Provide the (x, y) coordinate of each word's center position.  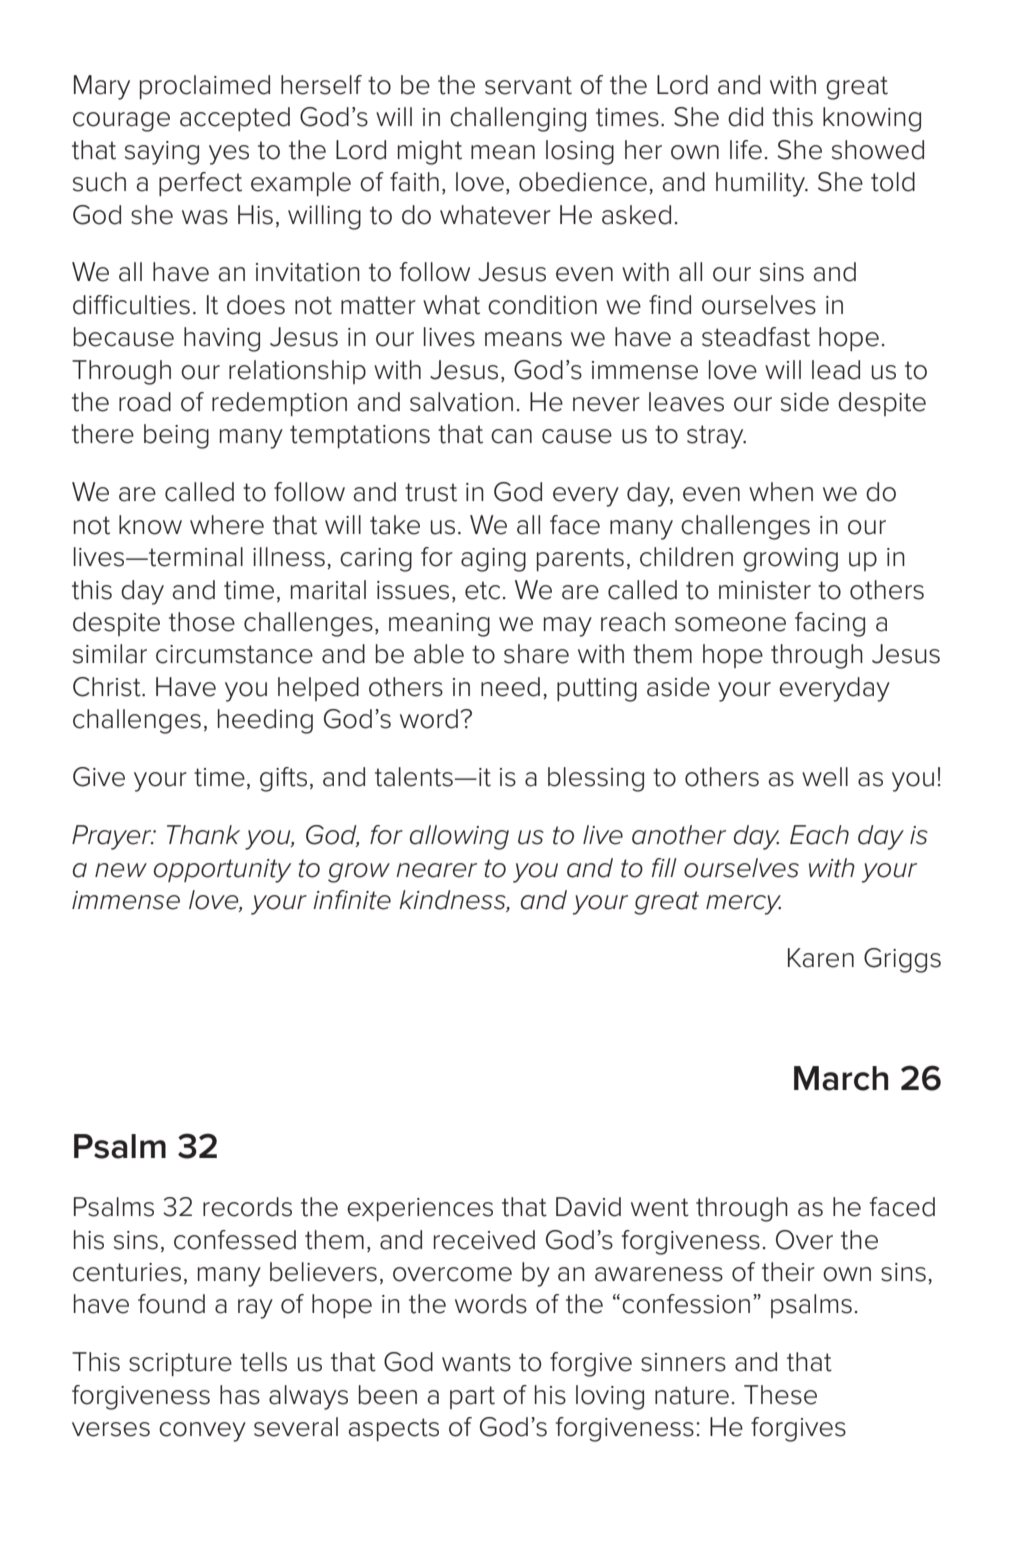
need (510, 687)
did (745, 117)
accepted (235, 119)
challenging (518, 119)
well (825, 777)
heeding (265, 721)
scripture (180, 1364)
